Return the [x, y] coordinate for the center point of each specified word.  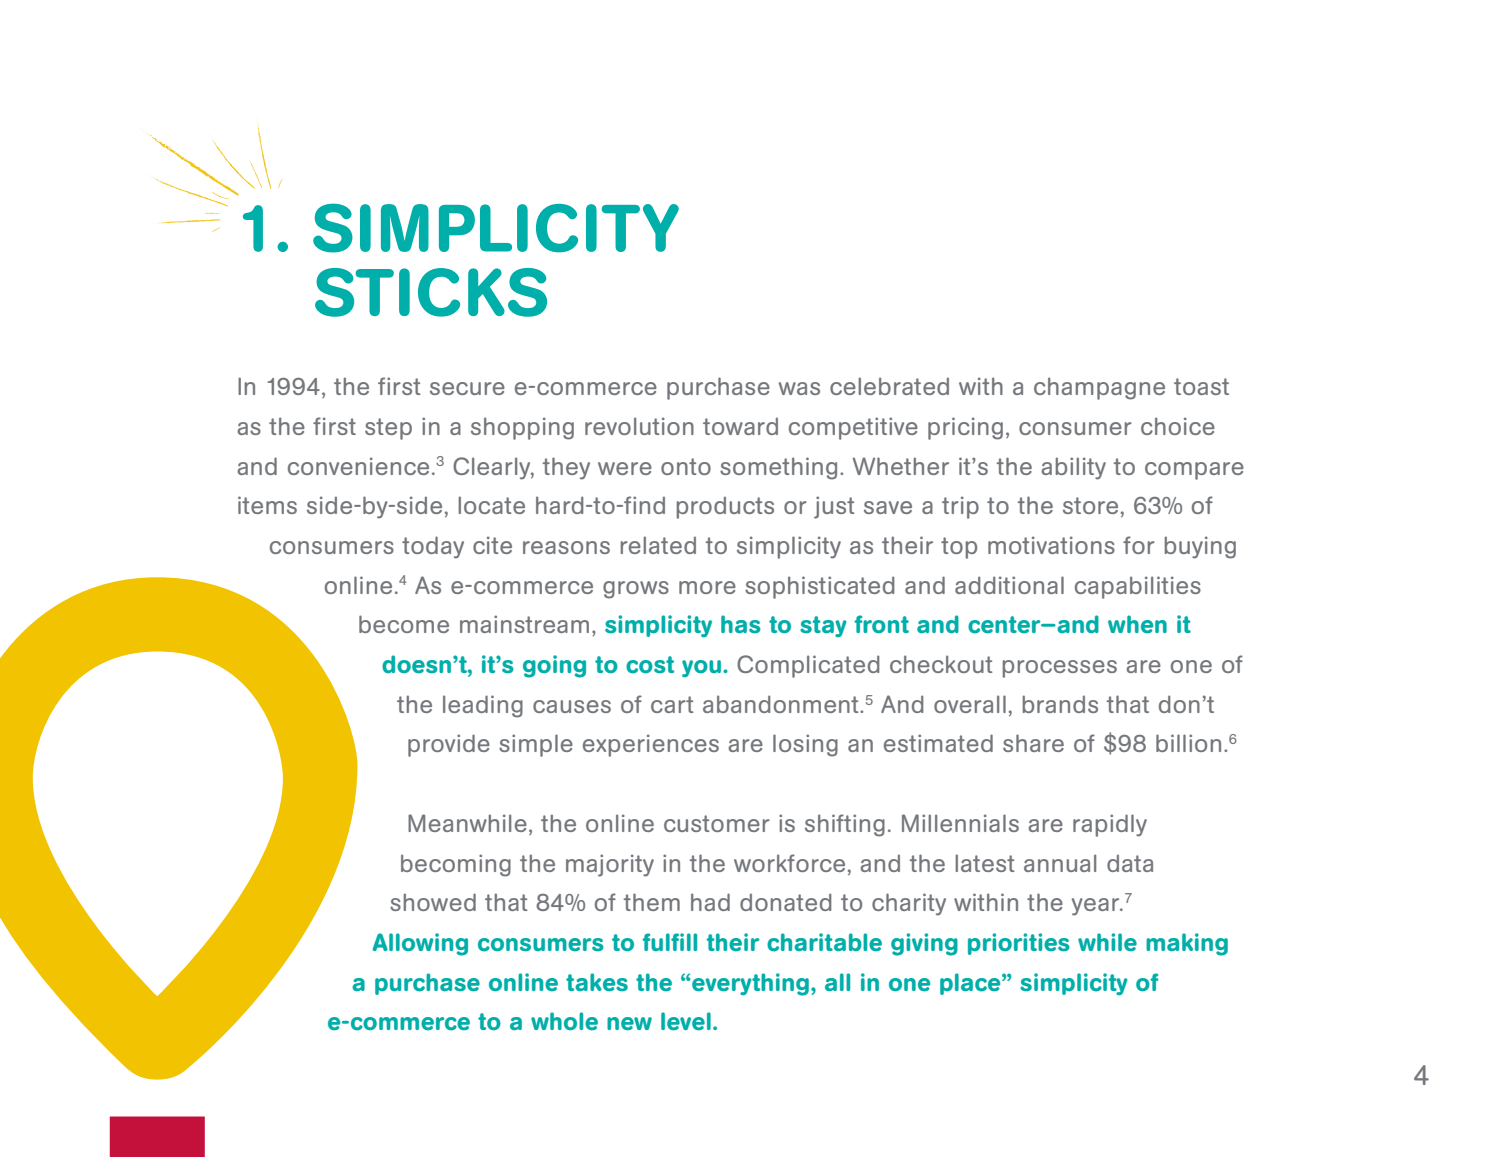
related [658, 545]
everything [750, 984]
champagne [1099, 388]
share [1033, 743]
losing [805, 745]
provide [449, 745]
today [433, 547]
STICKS [431, 292]
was [799, 388]
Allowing [420, 944]
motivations [1051, 545]
